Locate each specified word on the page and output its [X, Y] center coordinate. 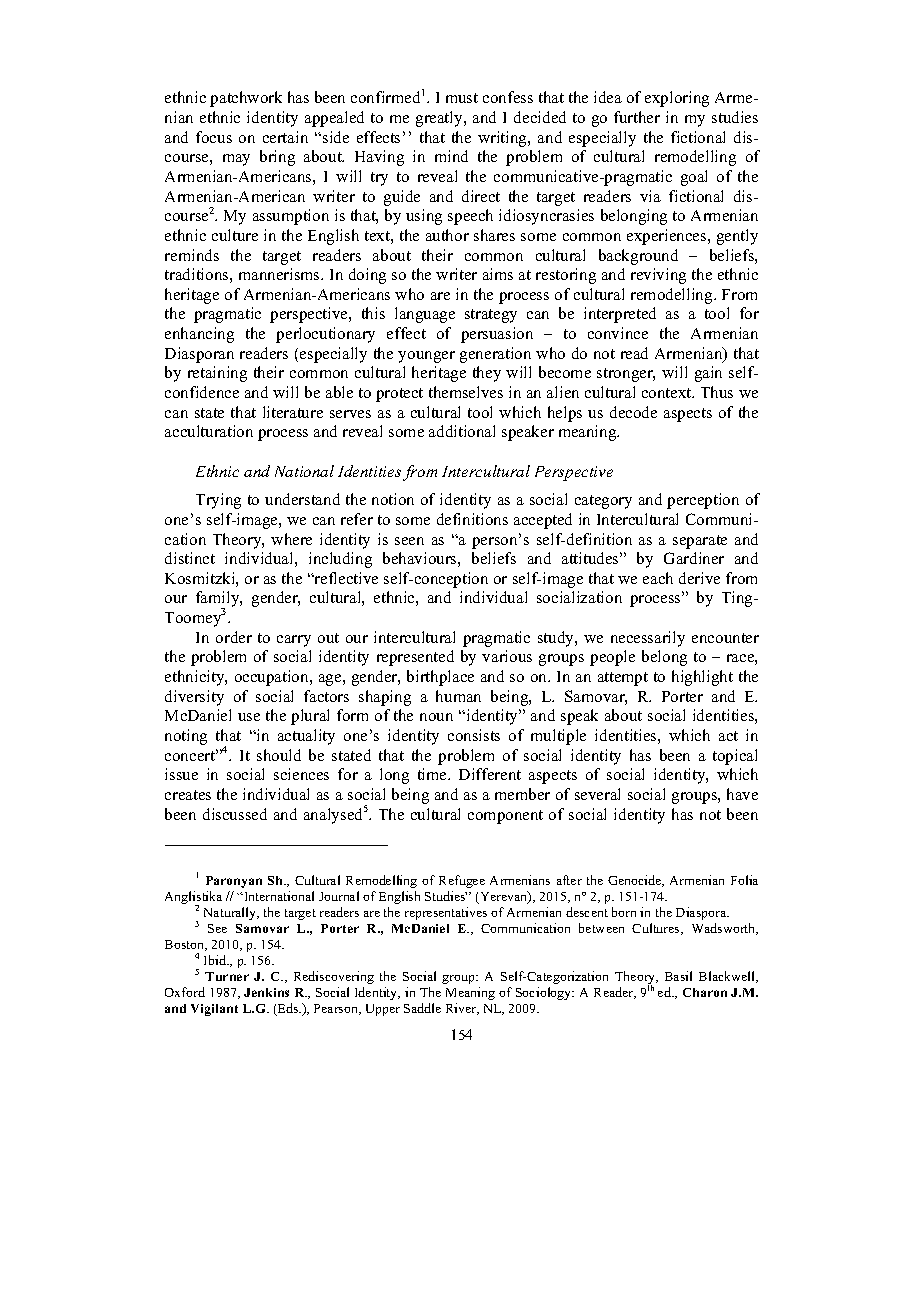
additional [462, 431]
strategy [491, 316]
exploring [677, 99]
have [742, 794]
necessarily [648, 639]
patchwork [246, 99]
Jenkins [266, 992]
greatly [440, 119]
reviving [658, 276]
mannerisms [280, 274]
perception [703, 501]
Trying [218, 501]
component [505, 817]
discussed [235, 814]
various [507, 656]
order [234, 637]
